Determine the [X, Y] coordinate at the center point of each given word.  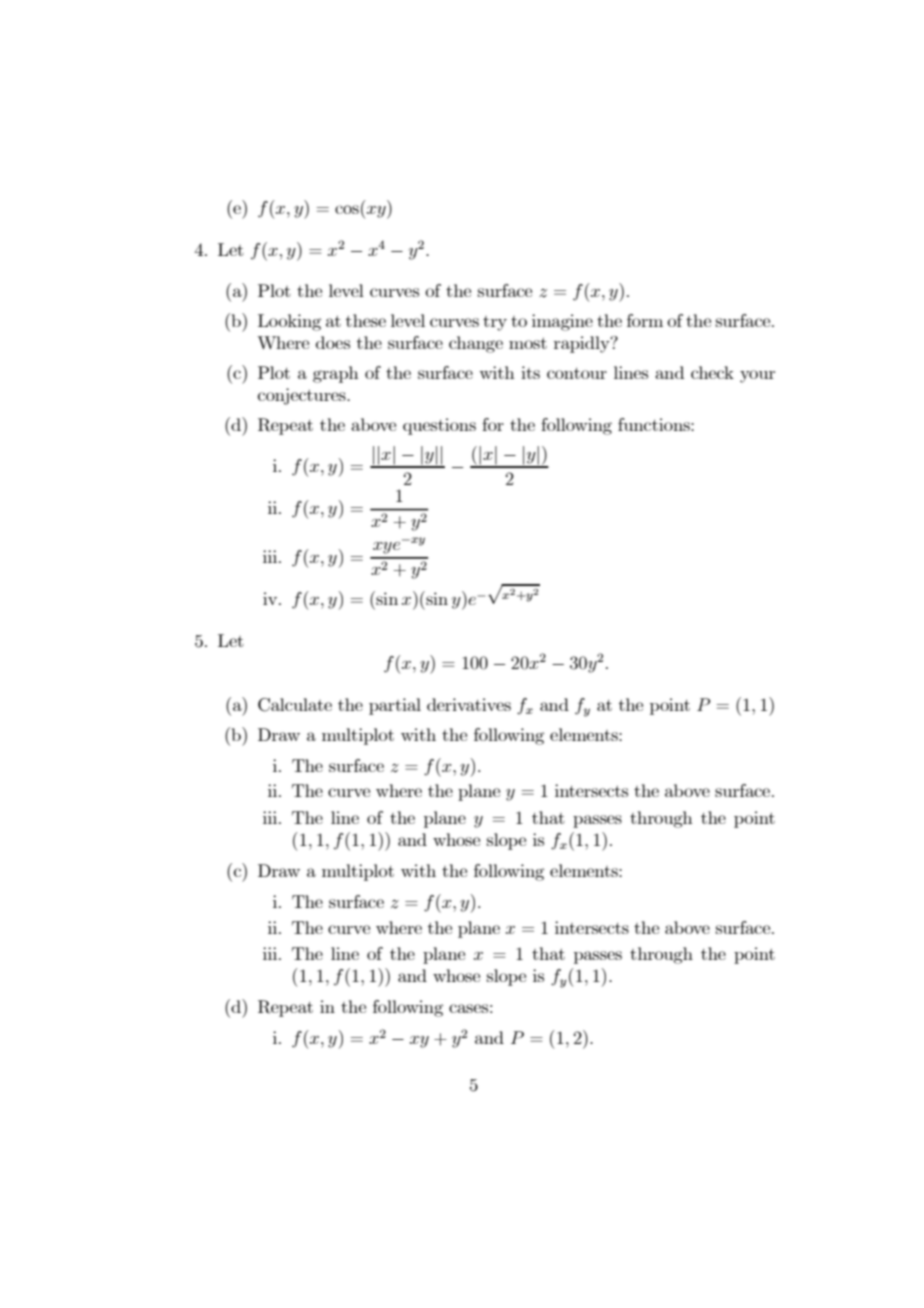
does [333, 342]
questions [439, 426]
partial [395, 706]
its [530, 372]
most [528, 343]
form [645, 320]
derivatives [469, 704]
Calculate [295, 705]
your [757, 376]
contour [577, 373]
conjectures [303, 396]
